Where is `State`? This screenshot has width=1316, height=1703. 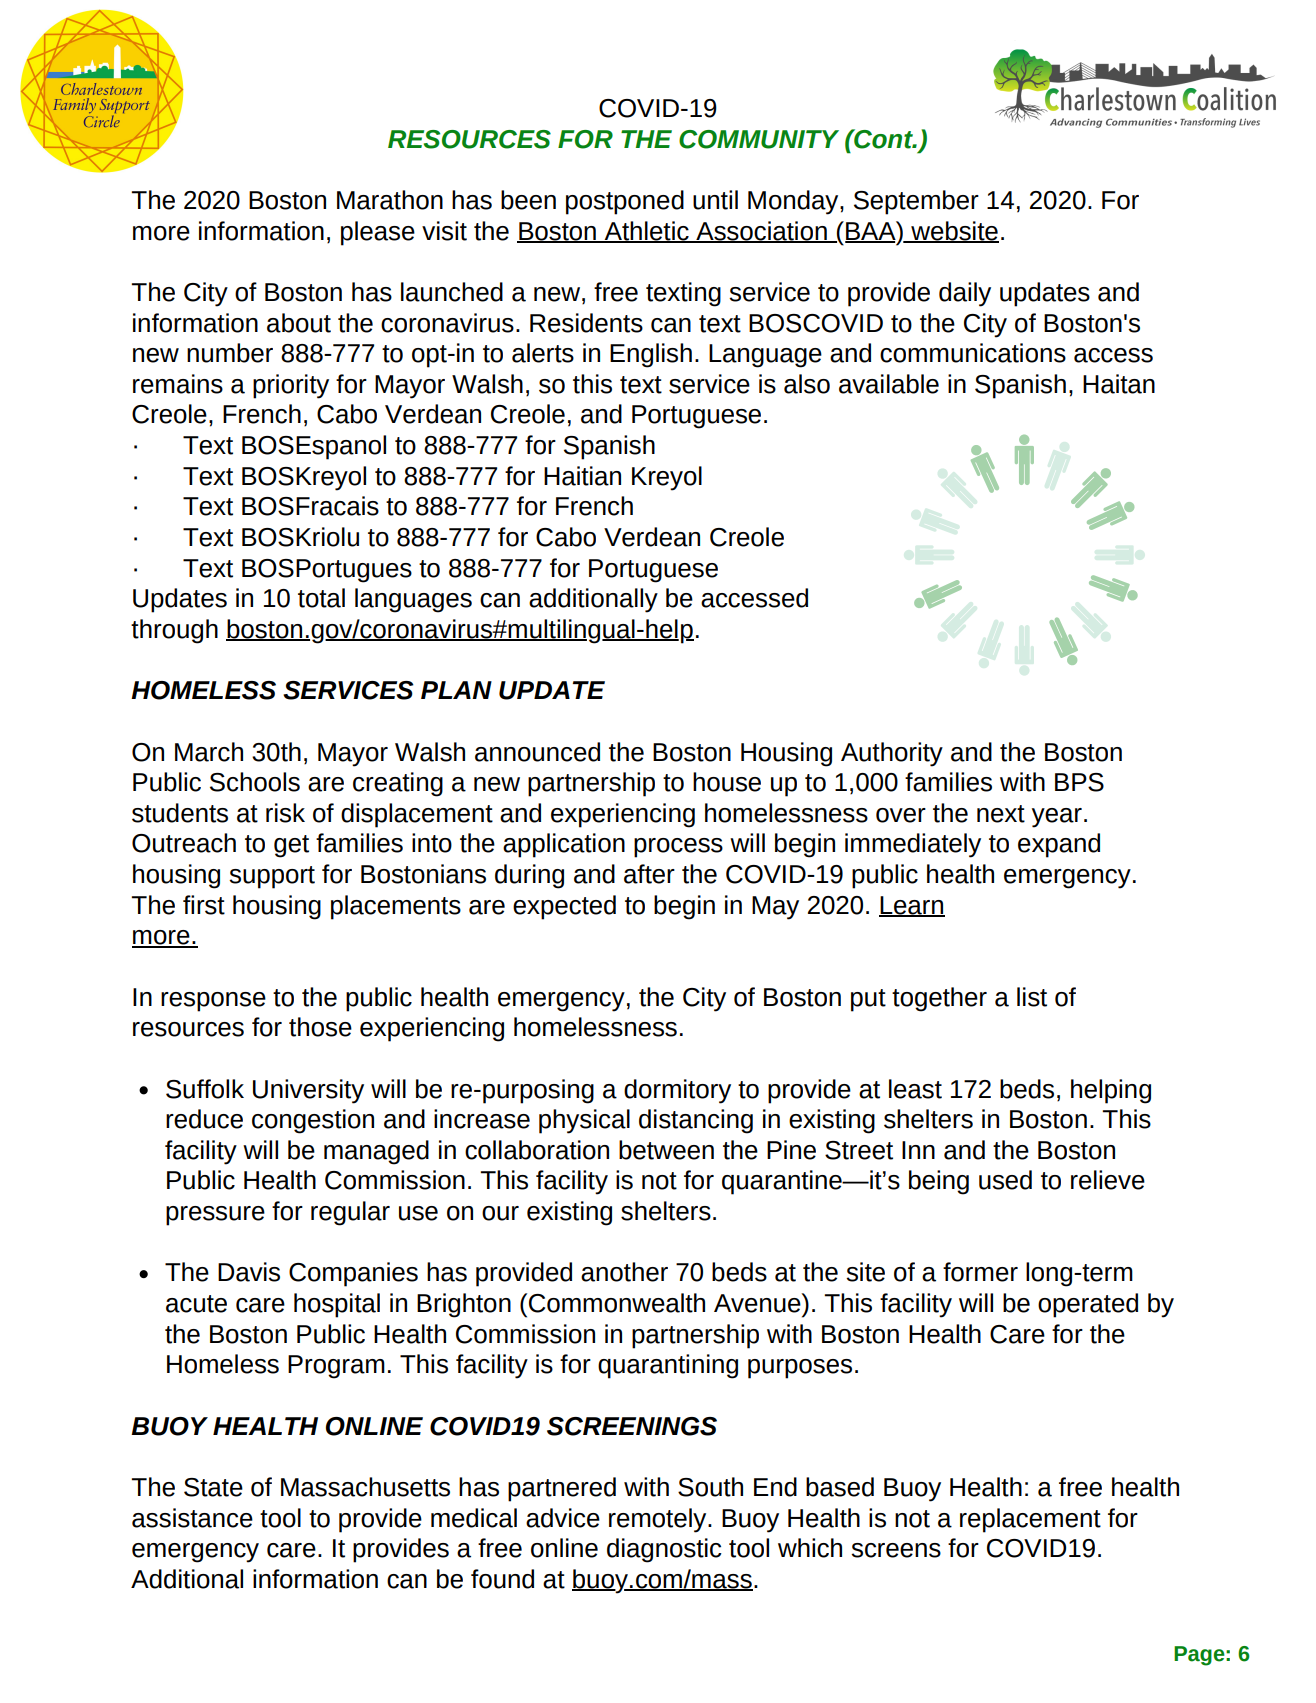
State is located at coordinates (213, 1487).
